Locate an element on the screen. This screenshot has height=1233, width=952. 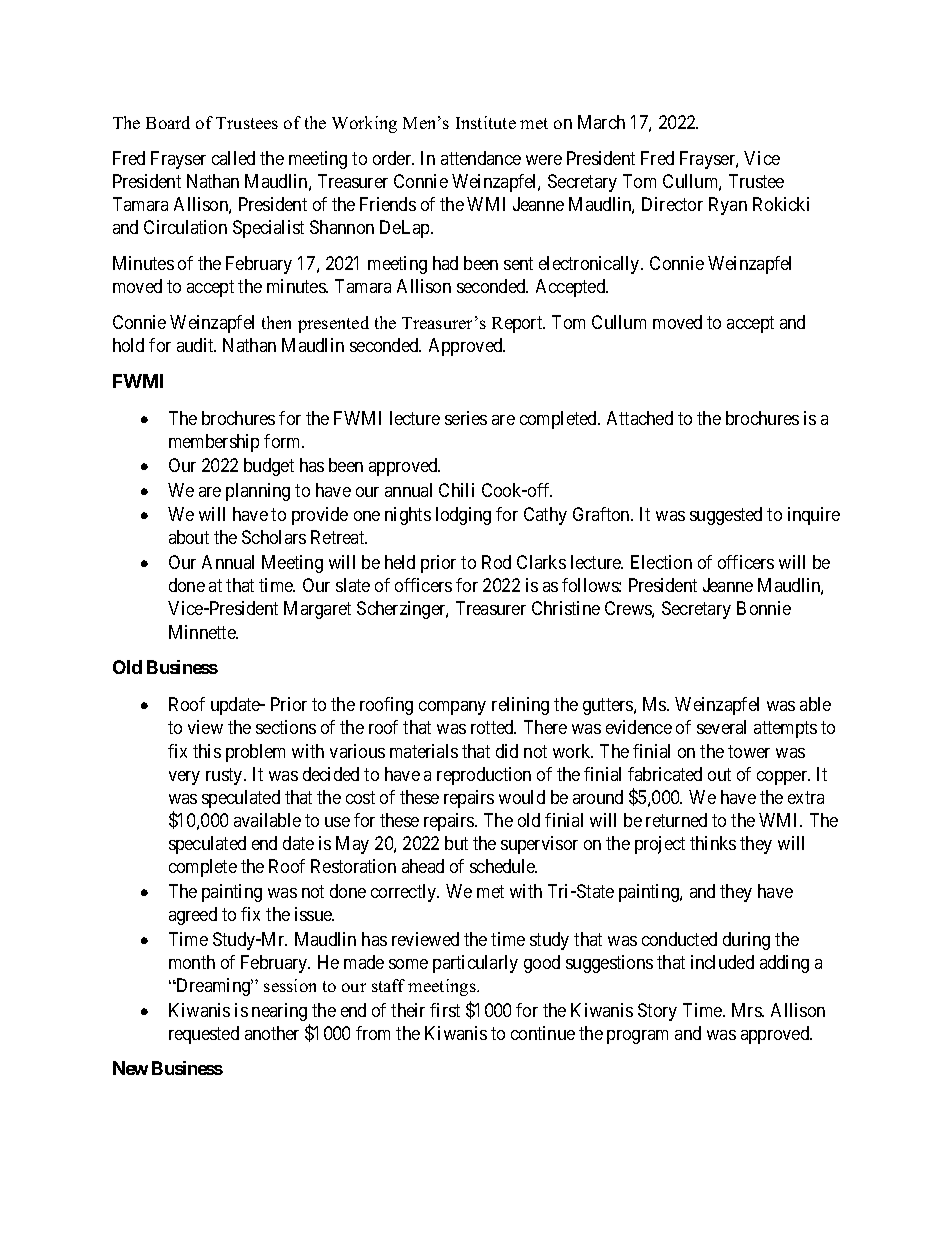
first is located at coordinates (445, 1010).
